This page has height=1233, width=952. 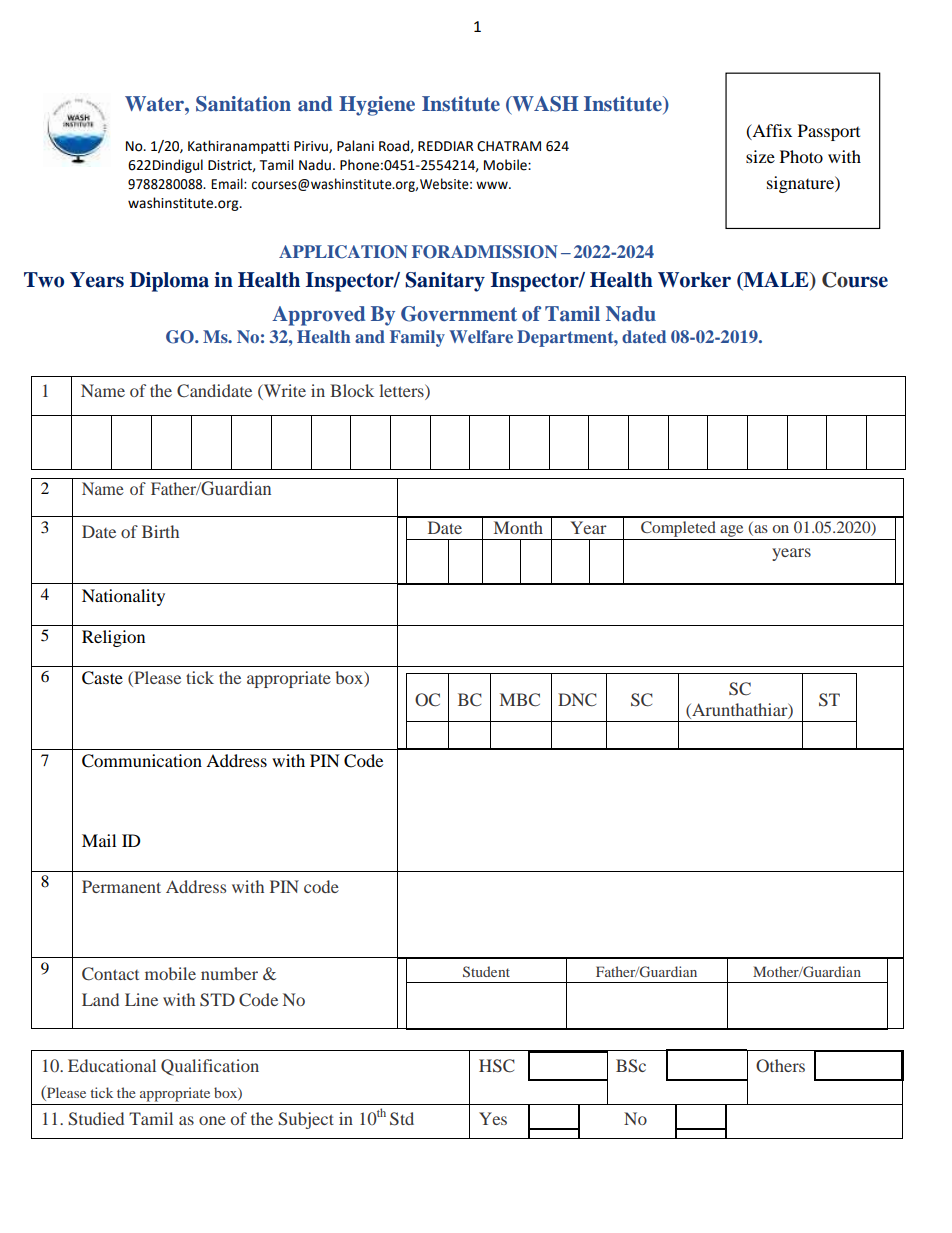 I want to click on Others, so click(x=780, y=1066).
